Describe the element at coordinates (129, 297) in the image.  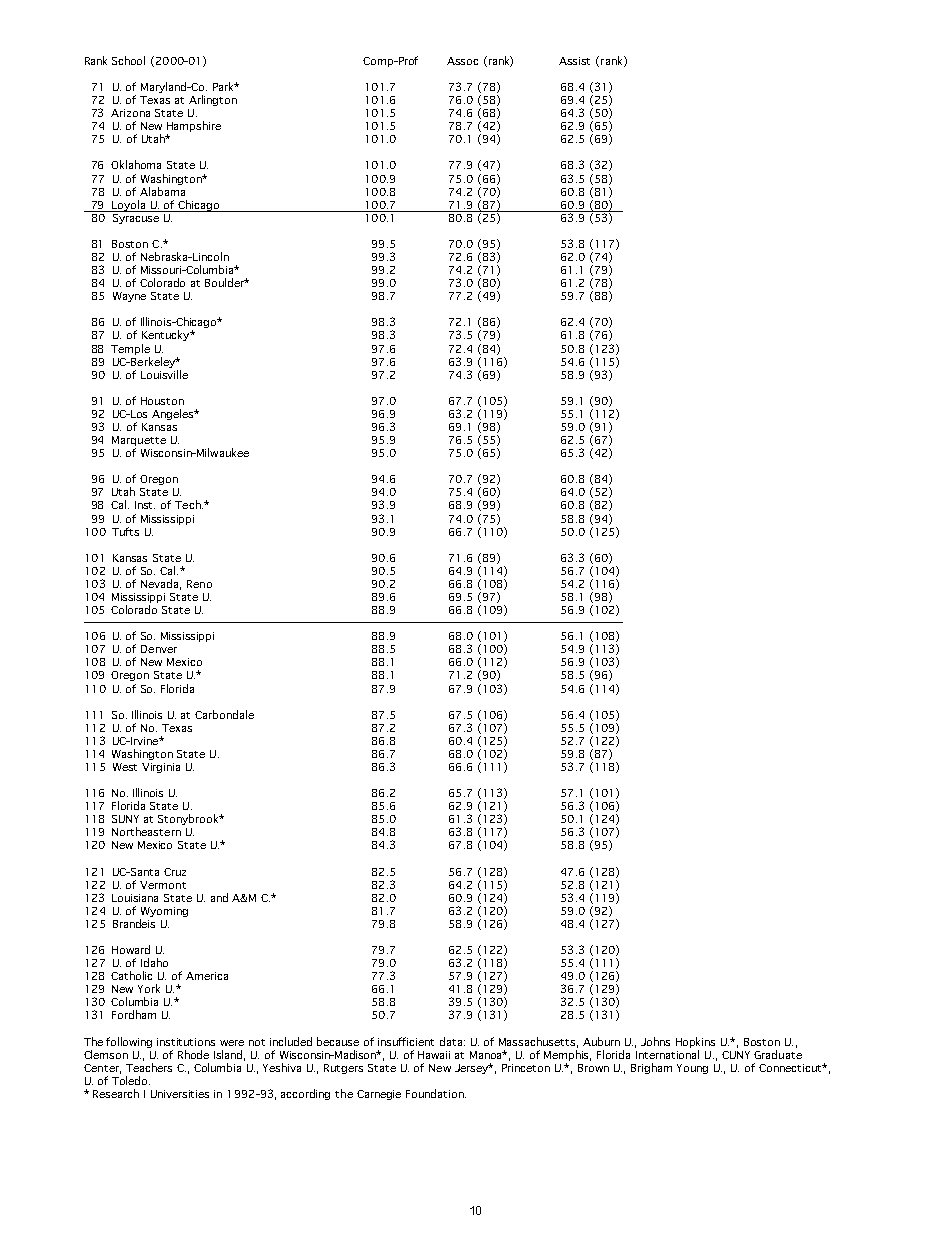
I see `Wayne` at that location.
